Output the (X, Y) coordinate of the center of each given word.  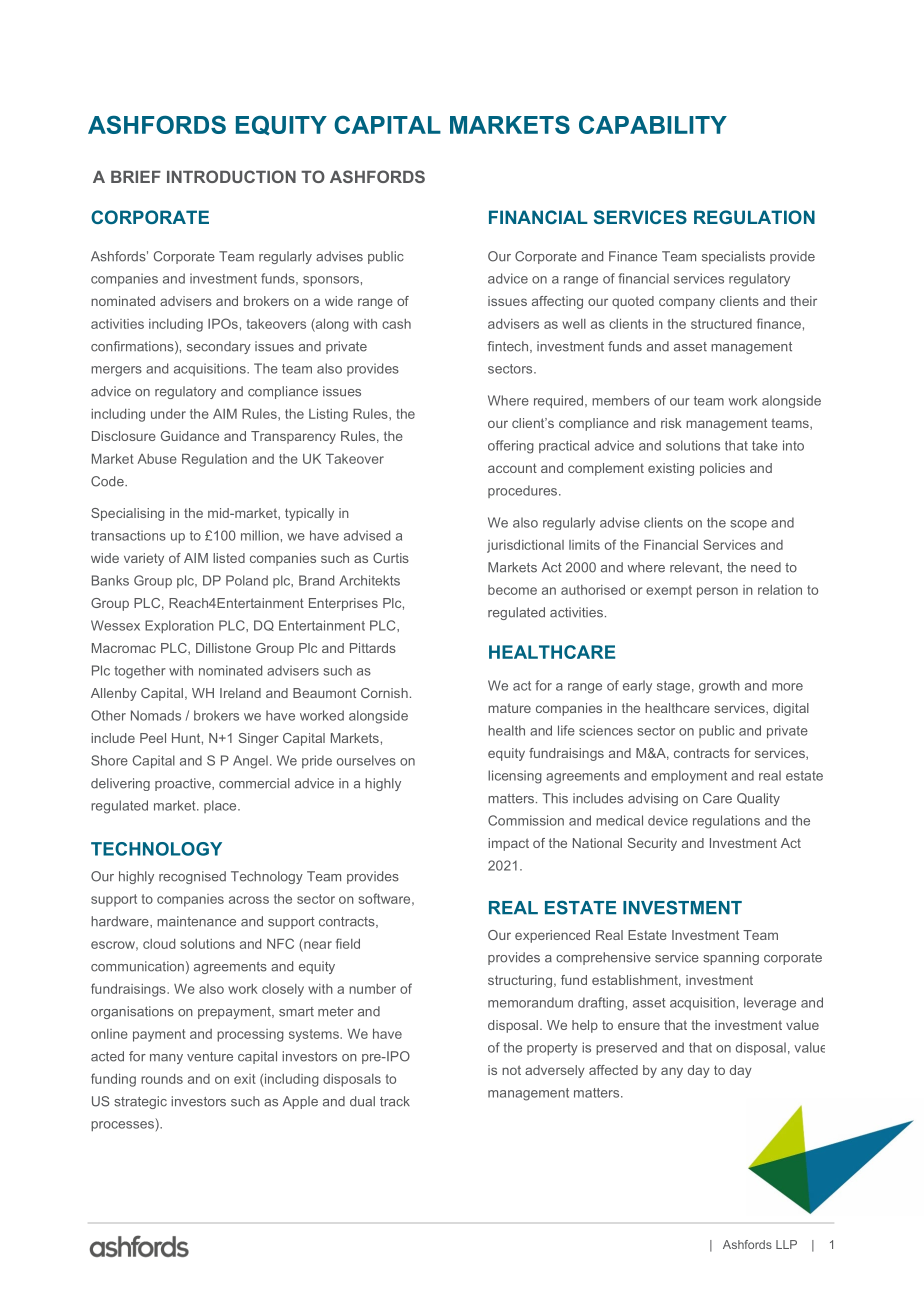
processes (122, 1126)
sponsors (331, 281)
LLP (786, 1244)
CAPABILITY (653, 124)
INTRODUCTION (231, 176)
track (395, 1101)
